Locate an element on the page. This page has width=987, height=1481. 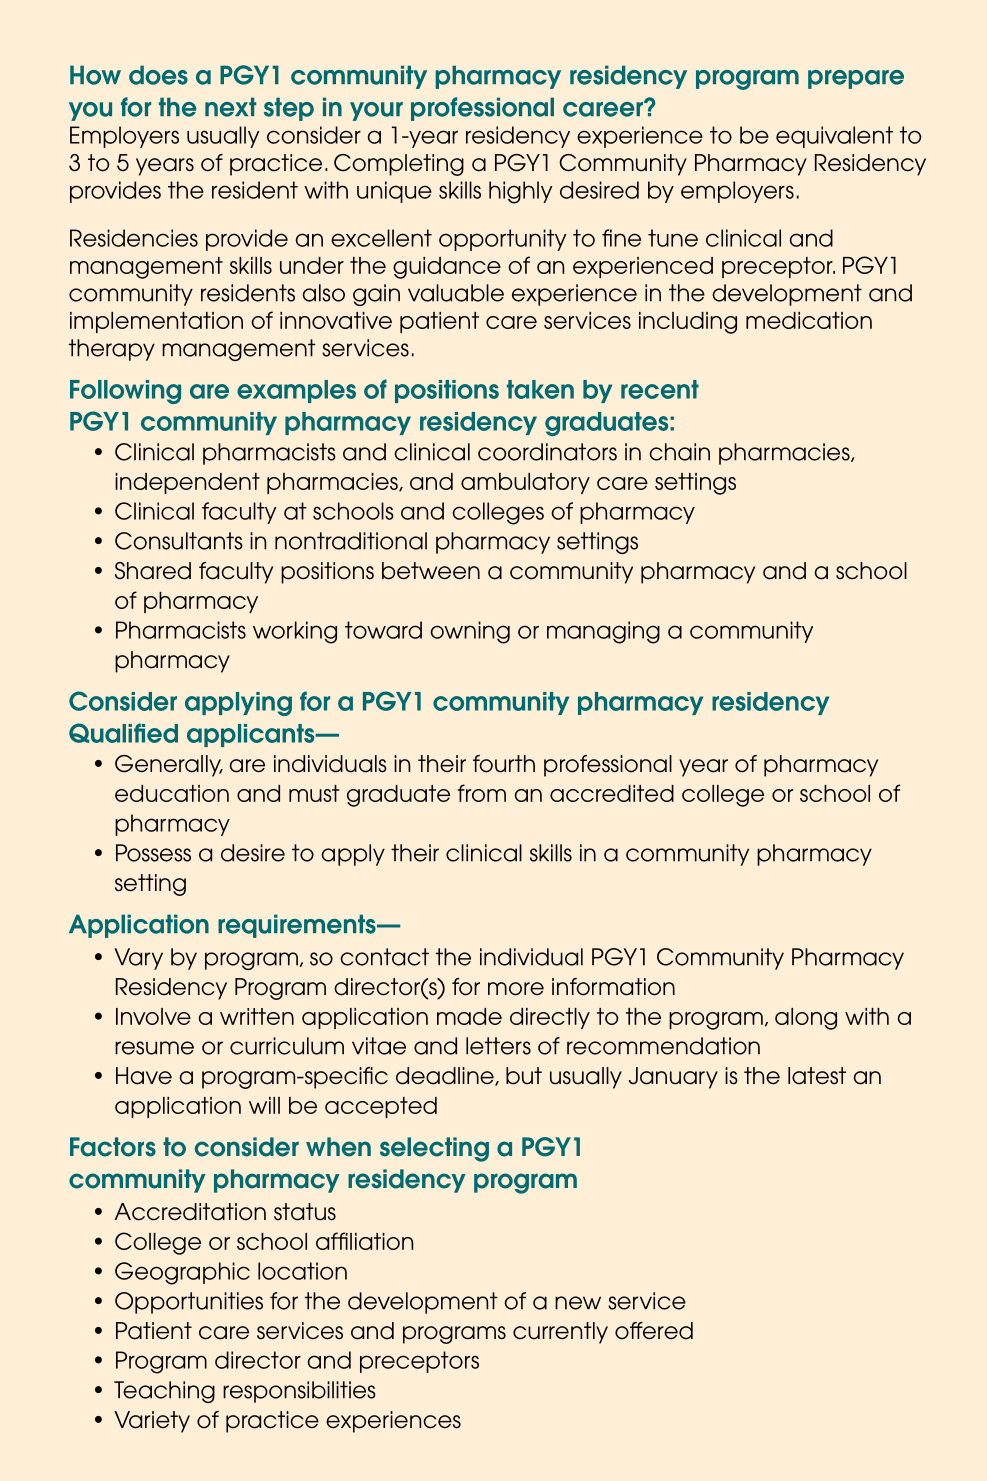
education is located at coordinates (172, 793).
